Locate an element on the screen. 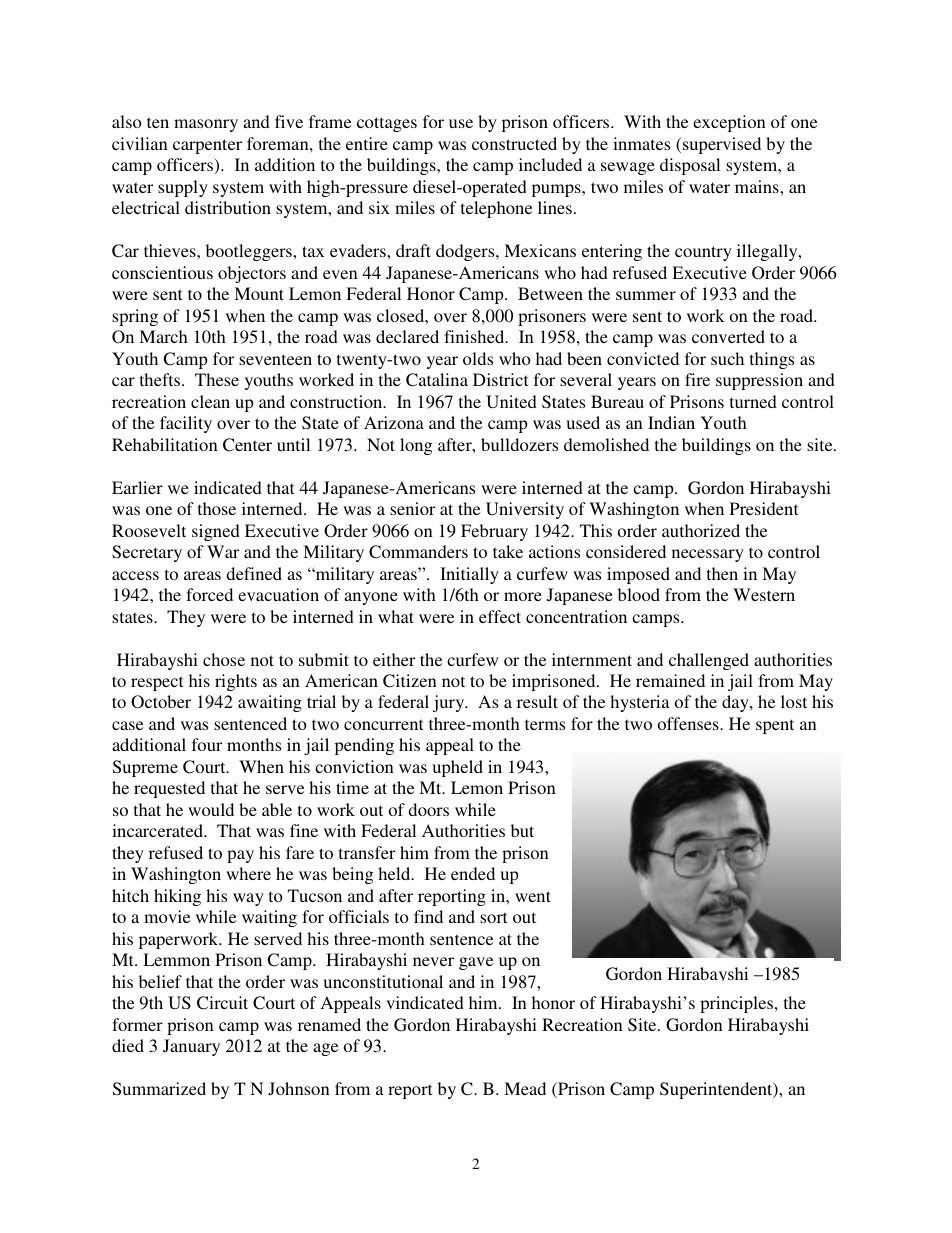 The width and height of the screenshot is (952, 1233). supervised is located at coordinates (722, 145).
